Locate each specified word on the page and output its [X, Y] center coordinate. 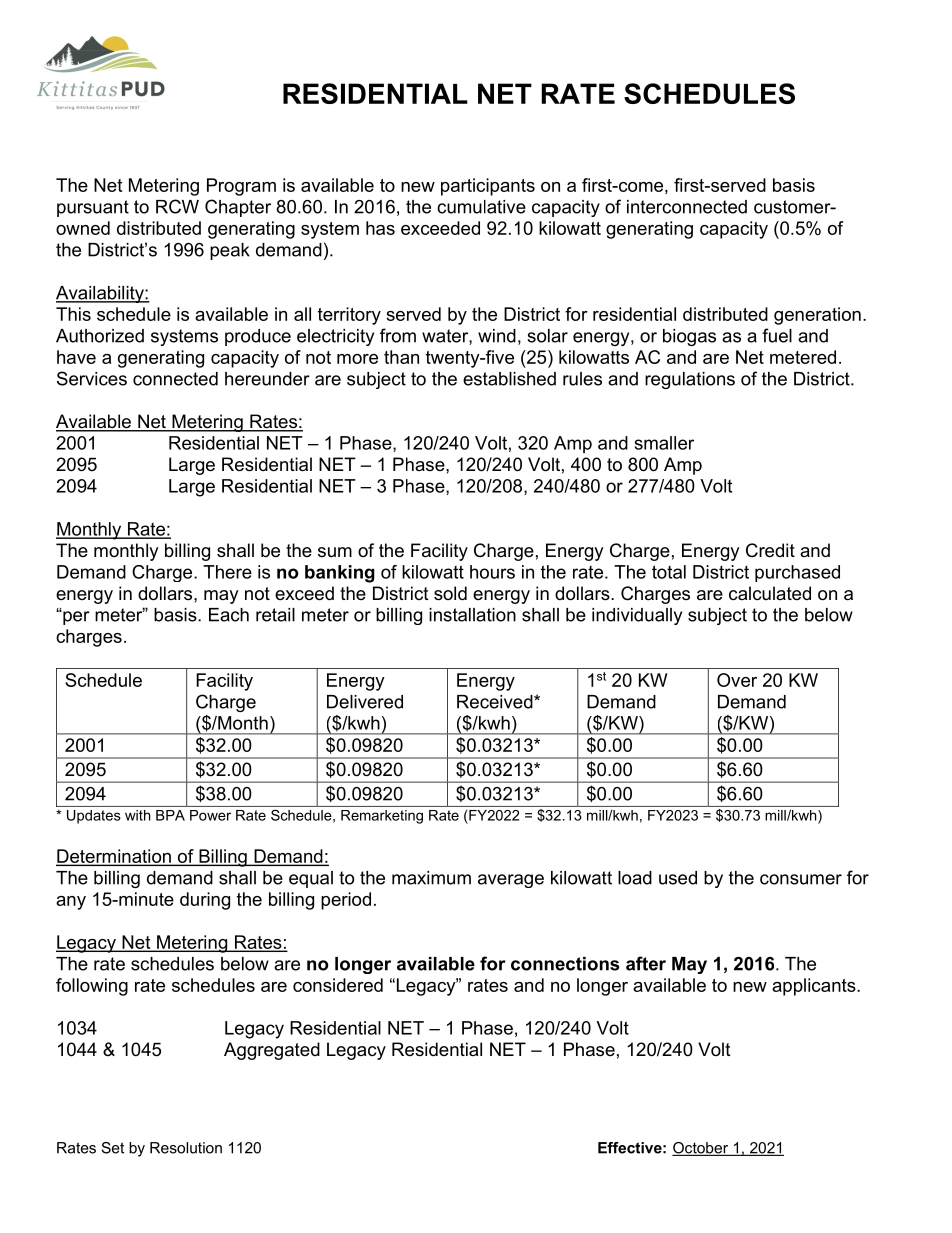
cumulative [481, 207]
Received [496, 702]
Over [737, 680]
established [509, 379]
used [678, 878]
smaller [664, 443]
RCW [177, 206]
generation [817, 316]
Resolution [186, 1148]
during [205, 901]
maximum [431, 878]
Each [229, 615]
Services [92, 378]
